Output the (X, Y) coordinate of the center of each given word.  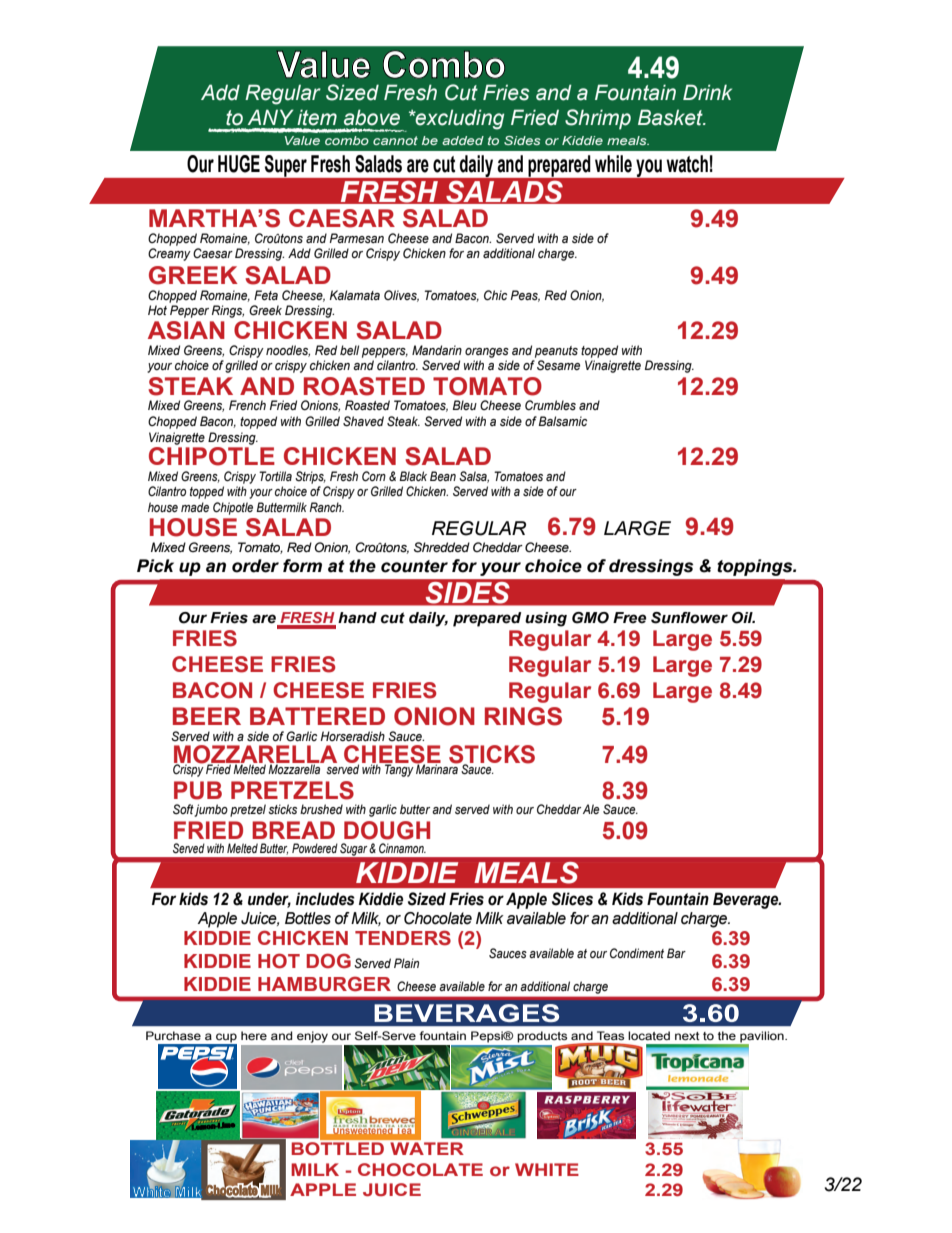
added (463, 140)
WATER (427, 1148)
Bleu (465, 405)
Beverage (747, 900)
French (247, 405)
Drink (707, 92)
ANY (270, 117)
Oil (743, 618)
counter (414, 566)
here (254, 1035)
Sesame (558, 365)
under (269, 899)
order (255, 566)
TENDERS (403, 938)
